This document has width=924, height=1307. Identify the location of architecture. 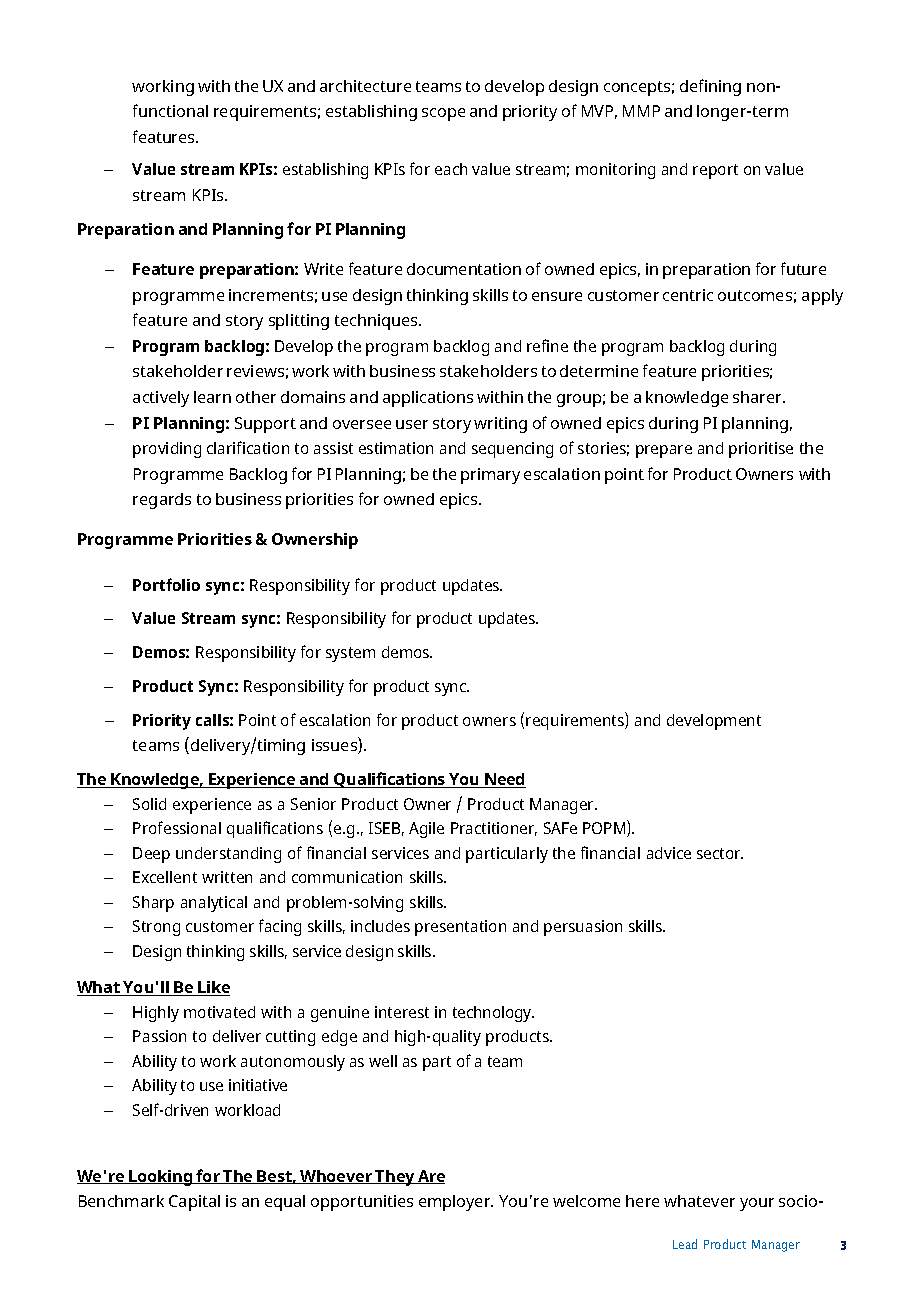
(365, 86).
